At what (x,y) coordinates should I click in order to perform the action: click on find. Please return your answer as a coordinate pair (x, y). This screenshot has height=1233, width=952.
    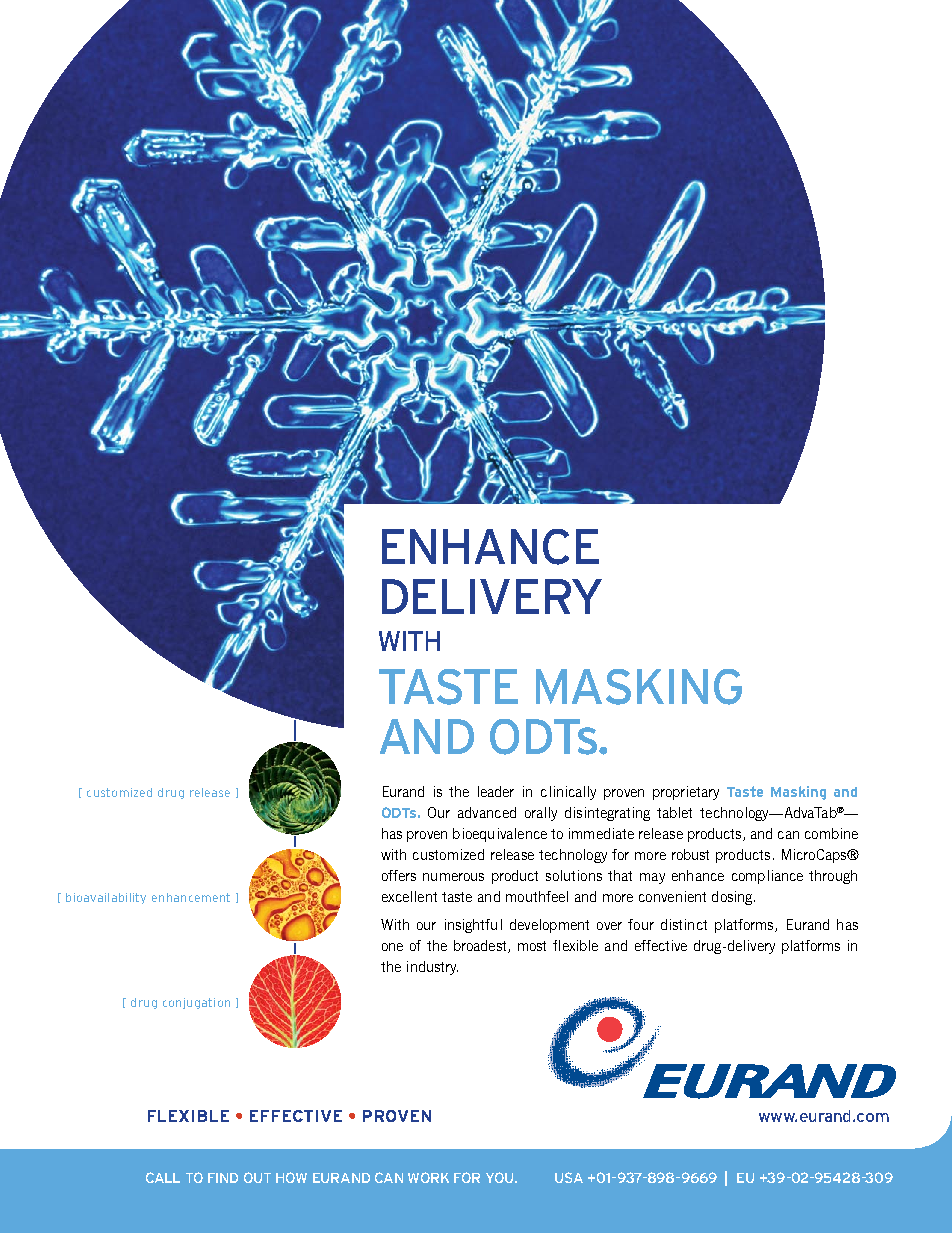
    Looking at the image, I should click on (223, 1178).
